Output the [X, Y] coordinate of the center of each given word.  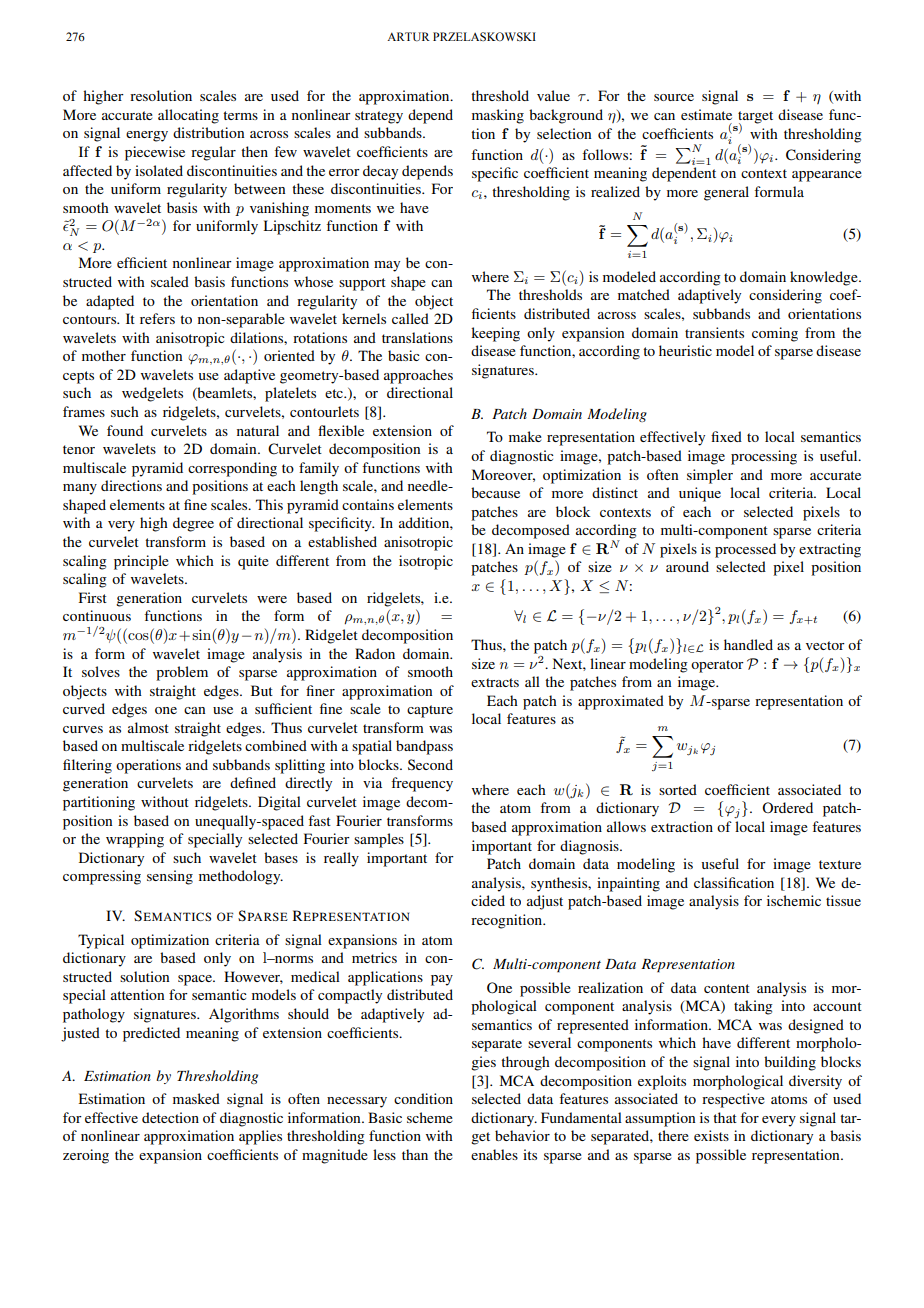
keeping [495, 334]
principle [141, 562]
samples [379, 840]
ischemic [794, 900]
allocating [188, 116]
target [755, 118]
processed [745, 550]
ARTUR [408, 37]
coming [775, 334]
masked [196, 1098]
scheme [430, 1117]
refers [157, 318]
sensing [170, 877]
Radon [375, 653]
